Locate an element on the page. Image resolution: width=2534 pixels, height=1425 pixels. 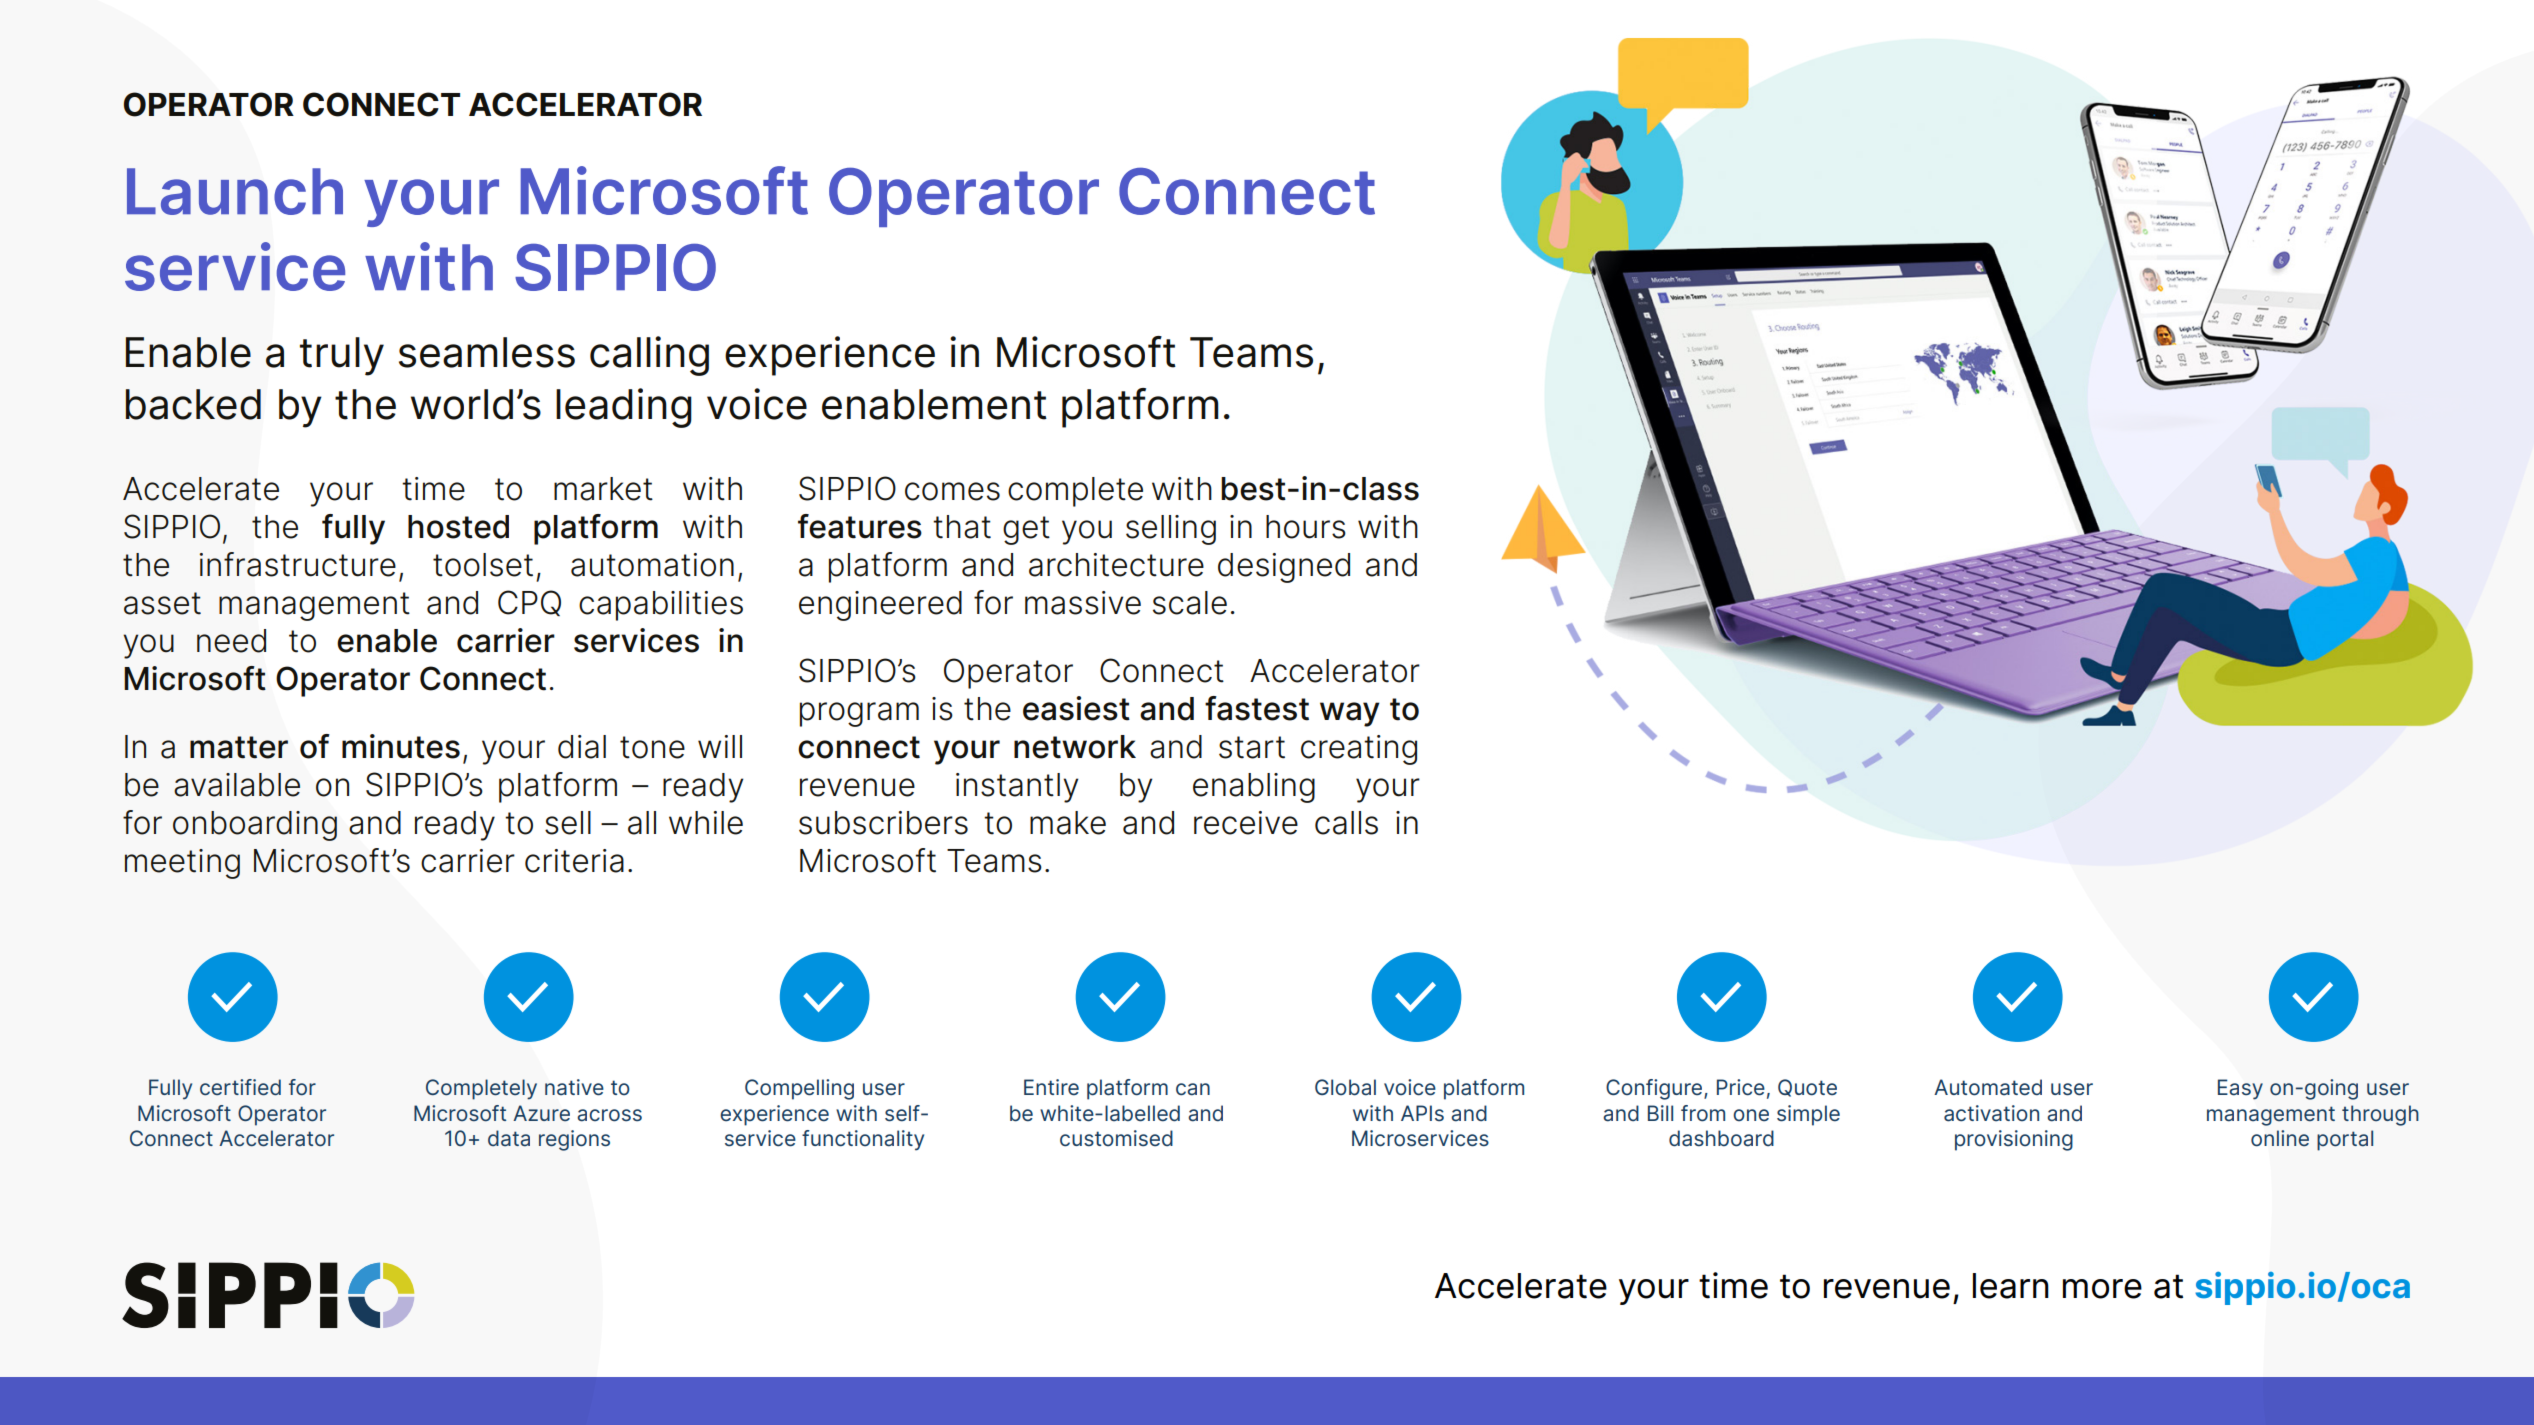
data is located at coordinates (509, 1138).
